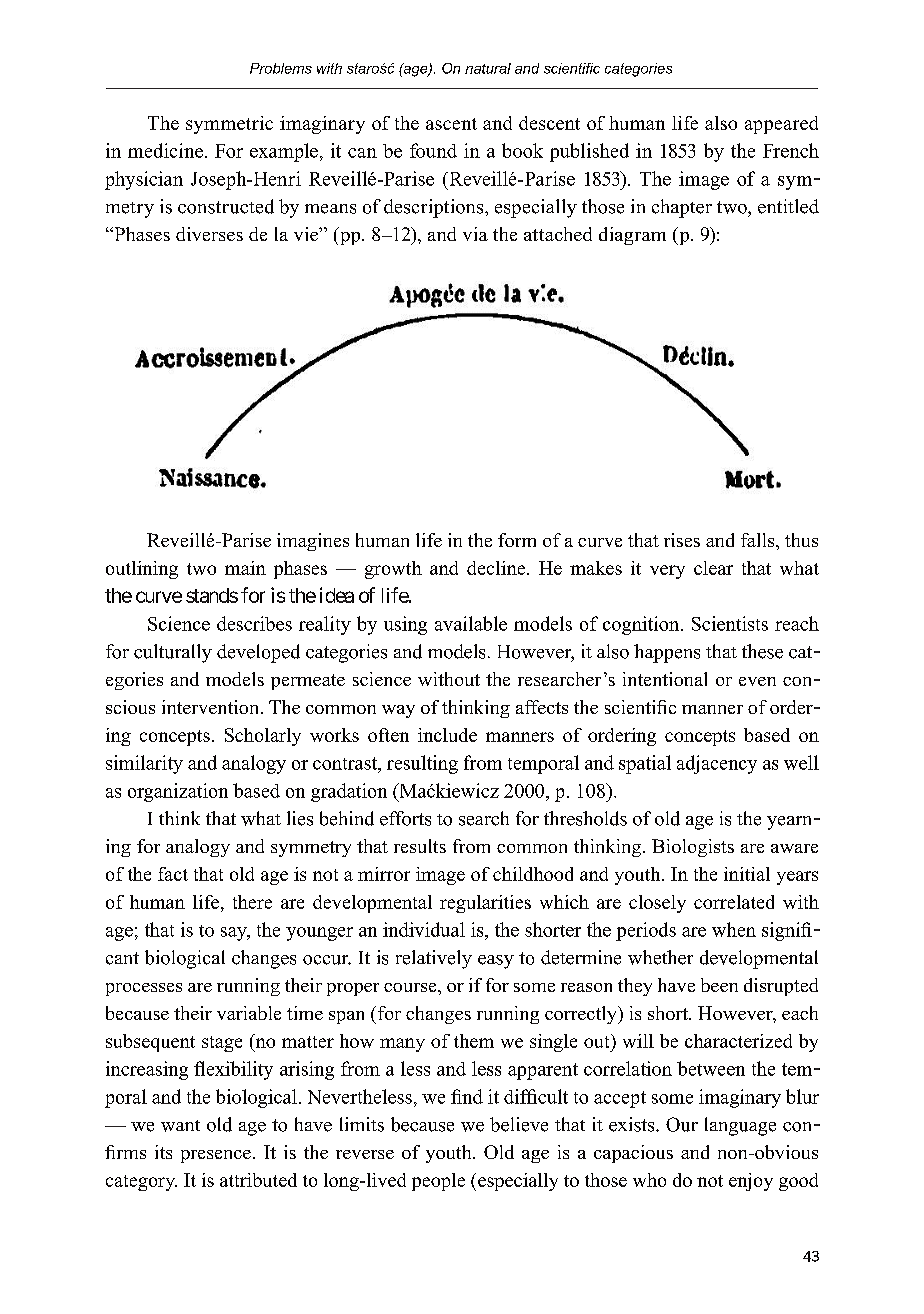 The image size is (924, 1314). Describe the element at coordinates (451, 124) in the page. I see `ascent` at that location.
